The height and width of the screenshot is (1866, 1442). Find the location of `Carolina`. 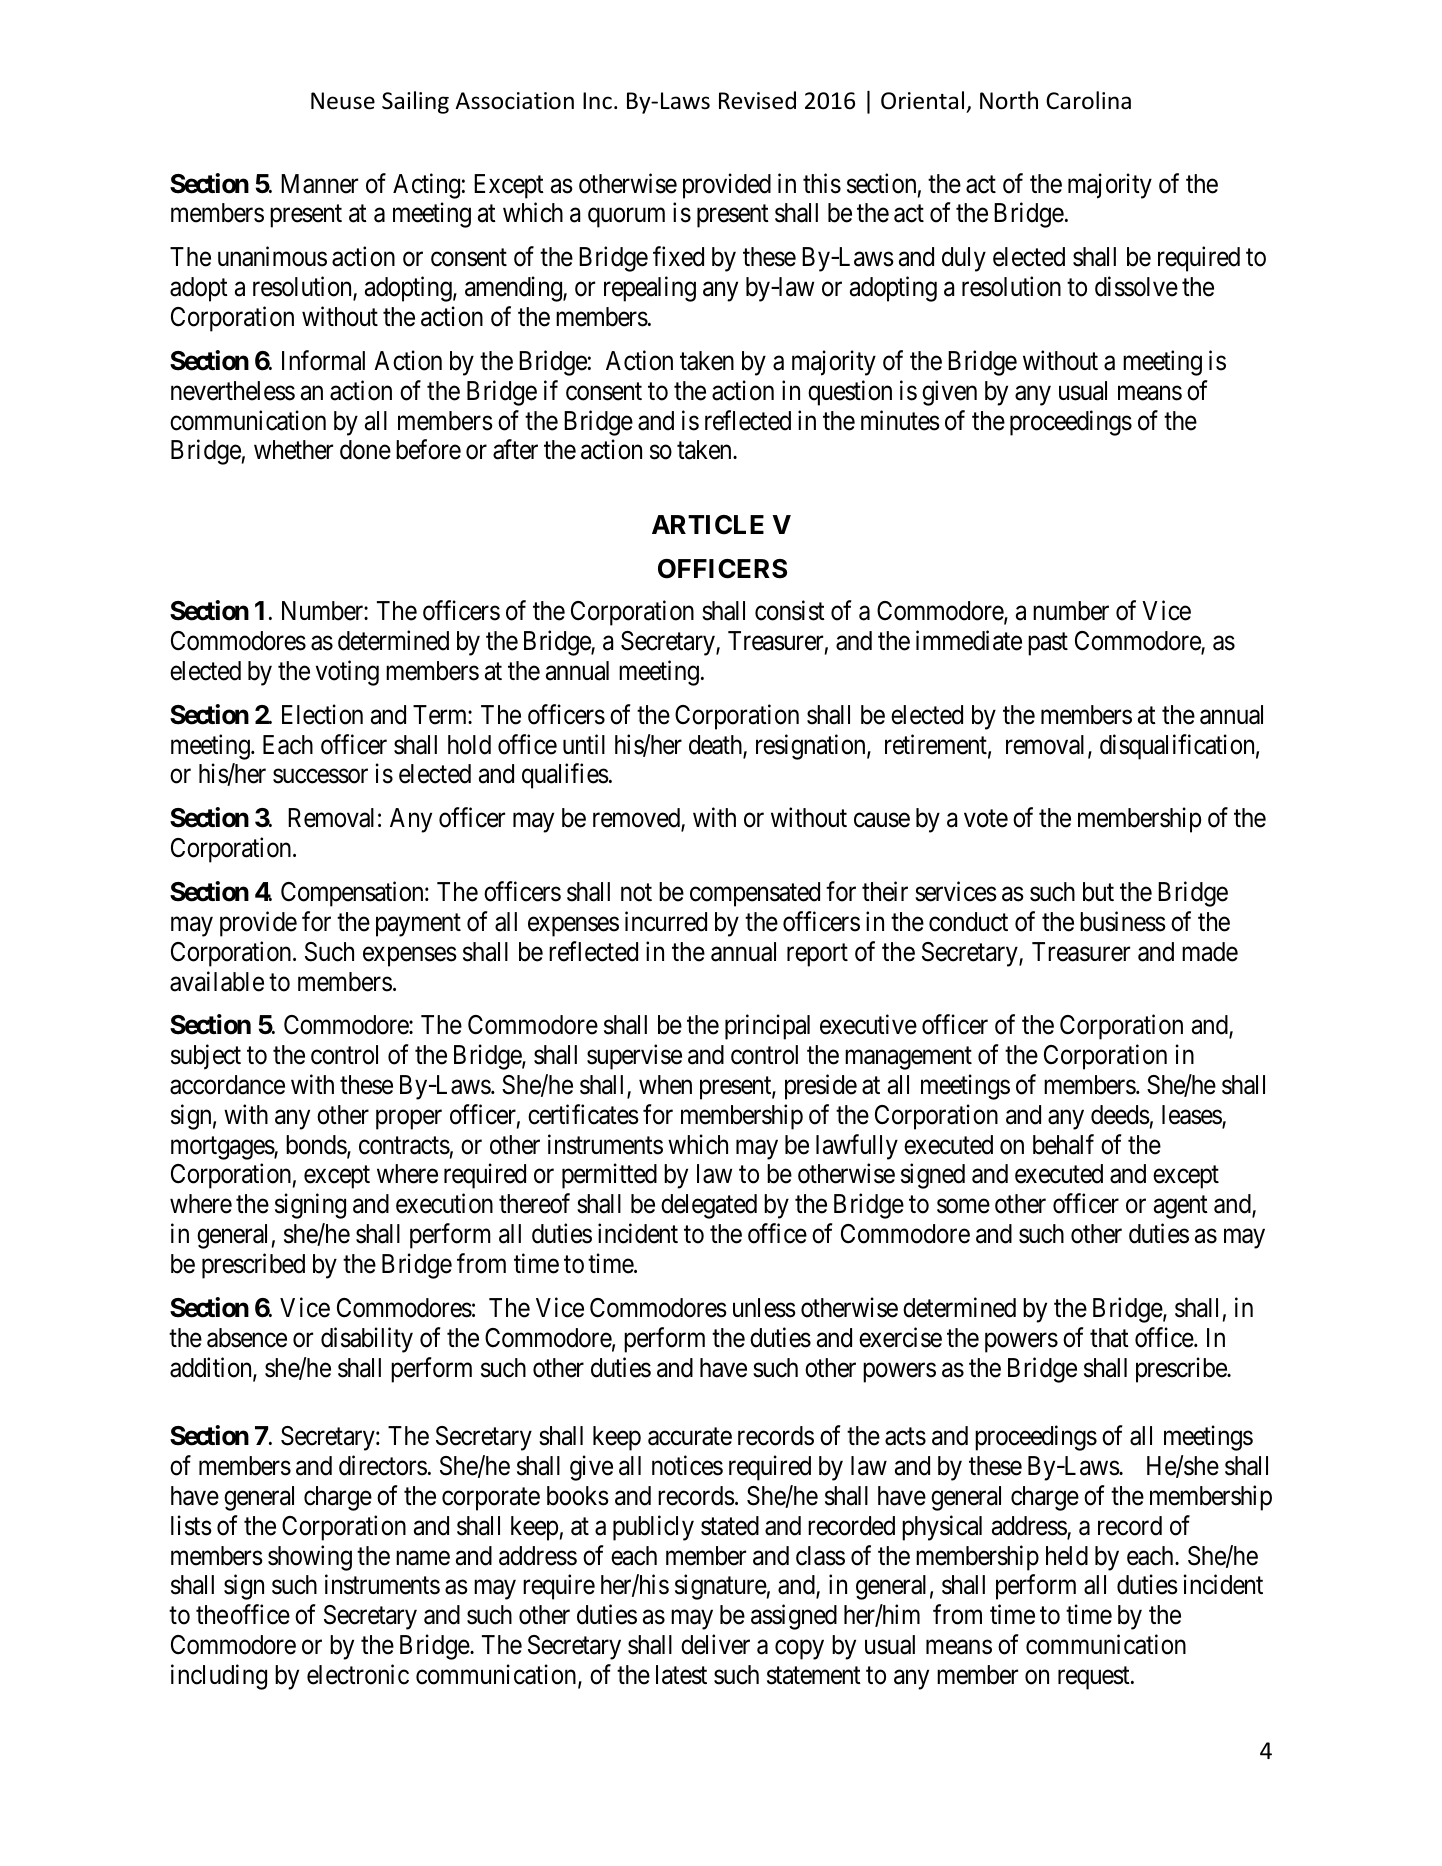

Carolina is located at coordinates (1088, 100).
